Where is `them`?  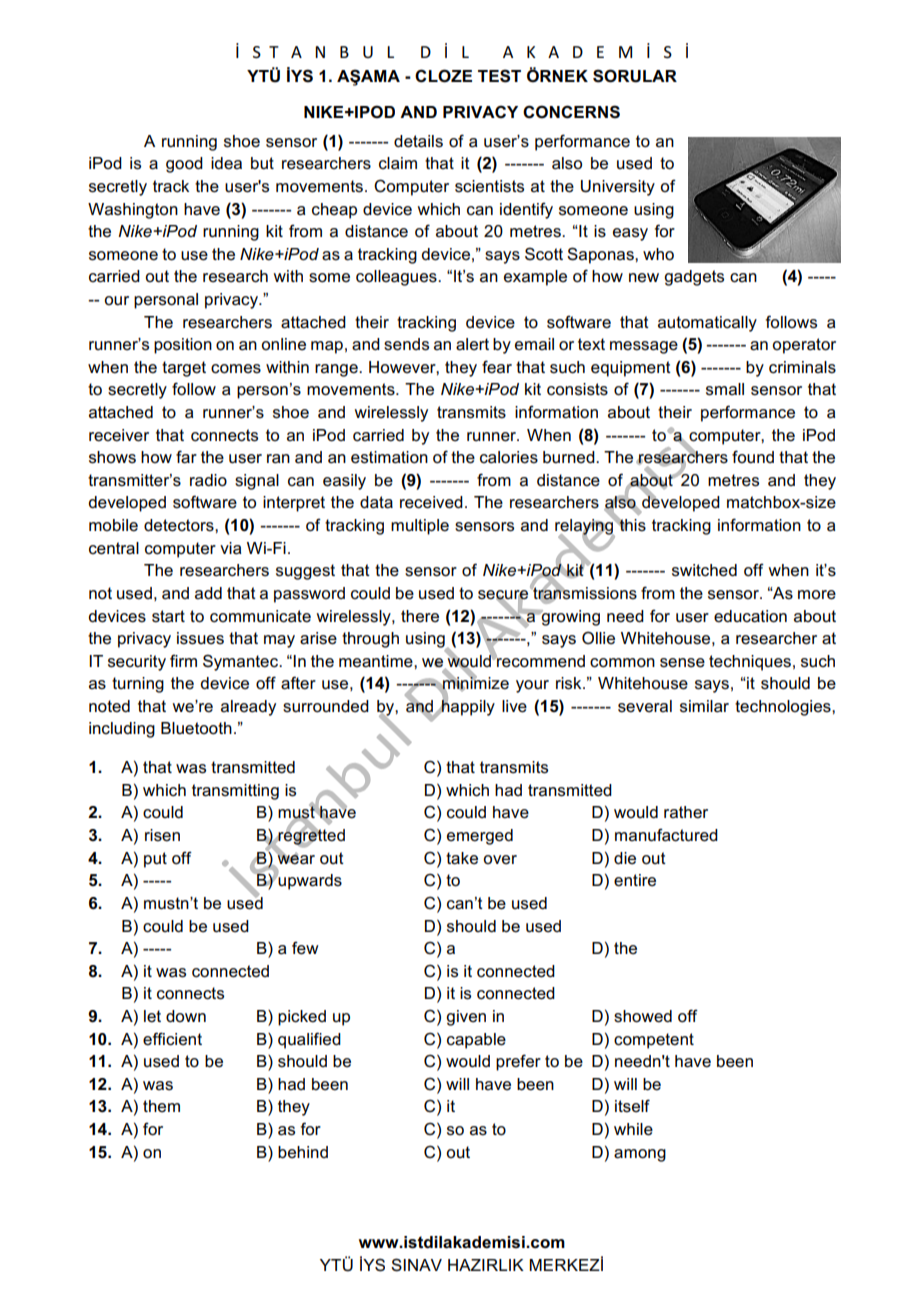
them is located at coordinates (161, 1106).
